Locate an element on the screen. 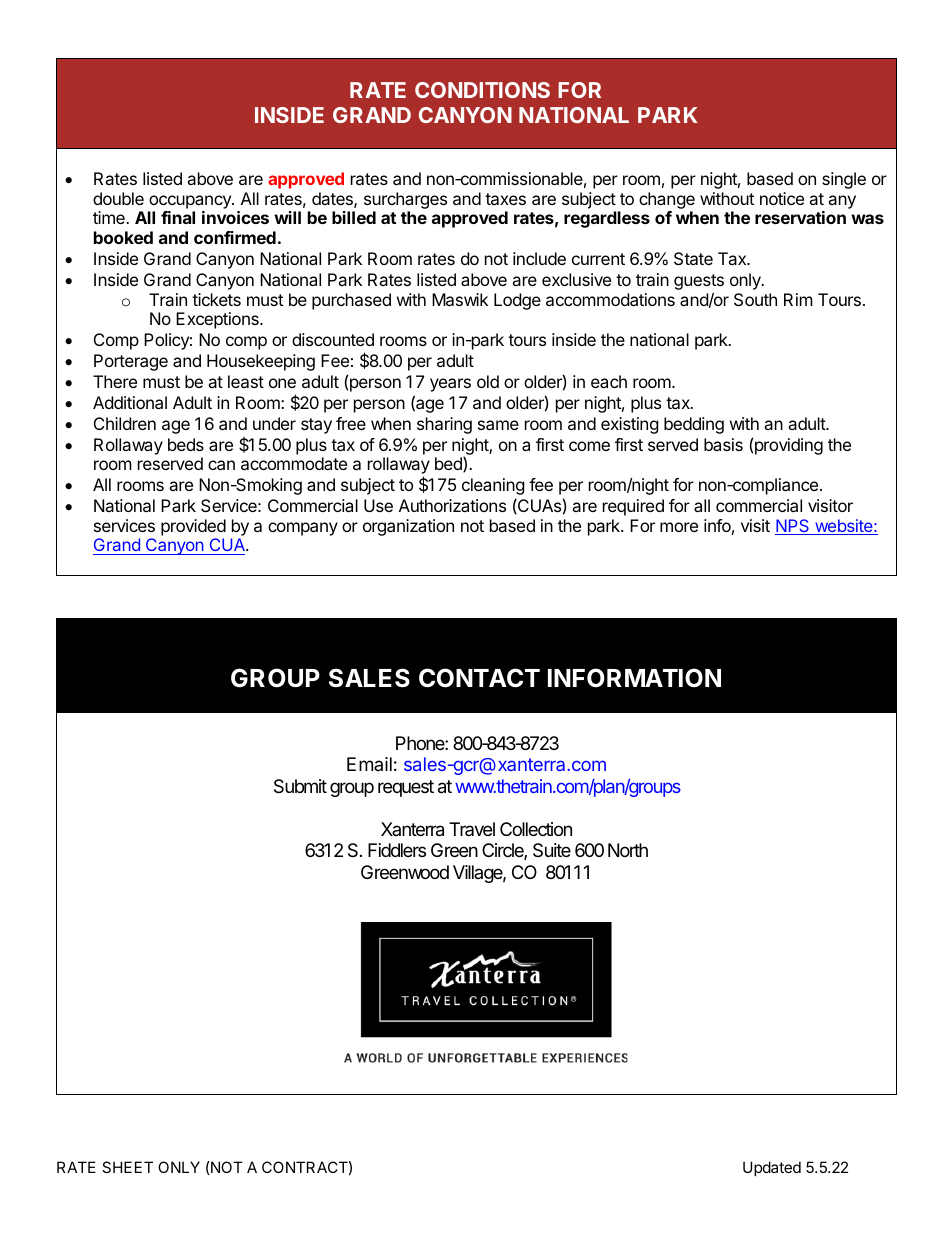 This screenshot has height=1233, width=952. NPS is located at coordinates (793, 527).
